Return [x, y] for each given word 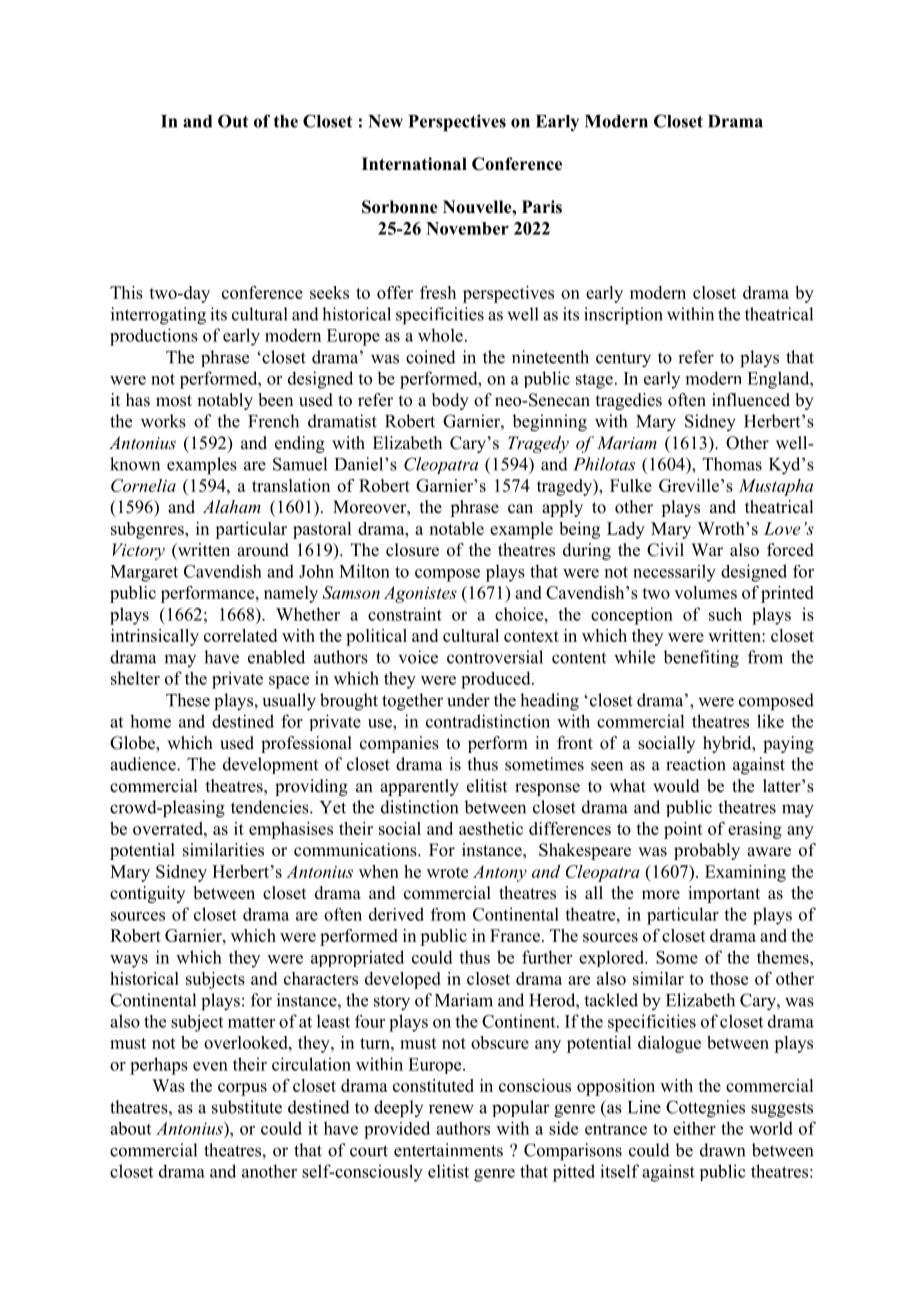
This [126, 292]
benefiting [701, 659]
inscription [623, 316]
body [450, 401]
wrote [447, 872]
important [724, 894]
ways [129, 961]
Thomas [732, 464]
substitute [247, 1107]
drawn [722, 1150]
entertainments [448, 1150]
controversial [495, 657]
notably [225, 401]
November [467, 228]
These [188, 700]
